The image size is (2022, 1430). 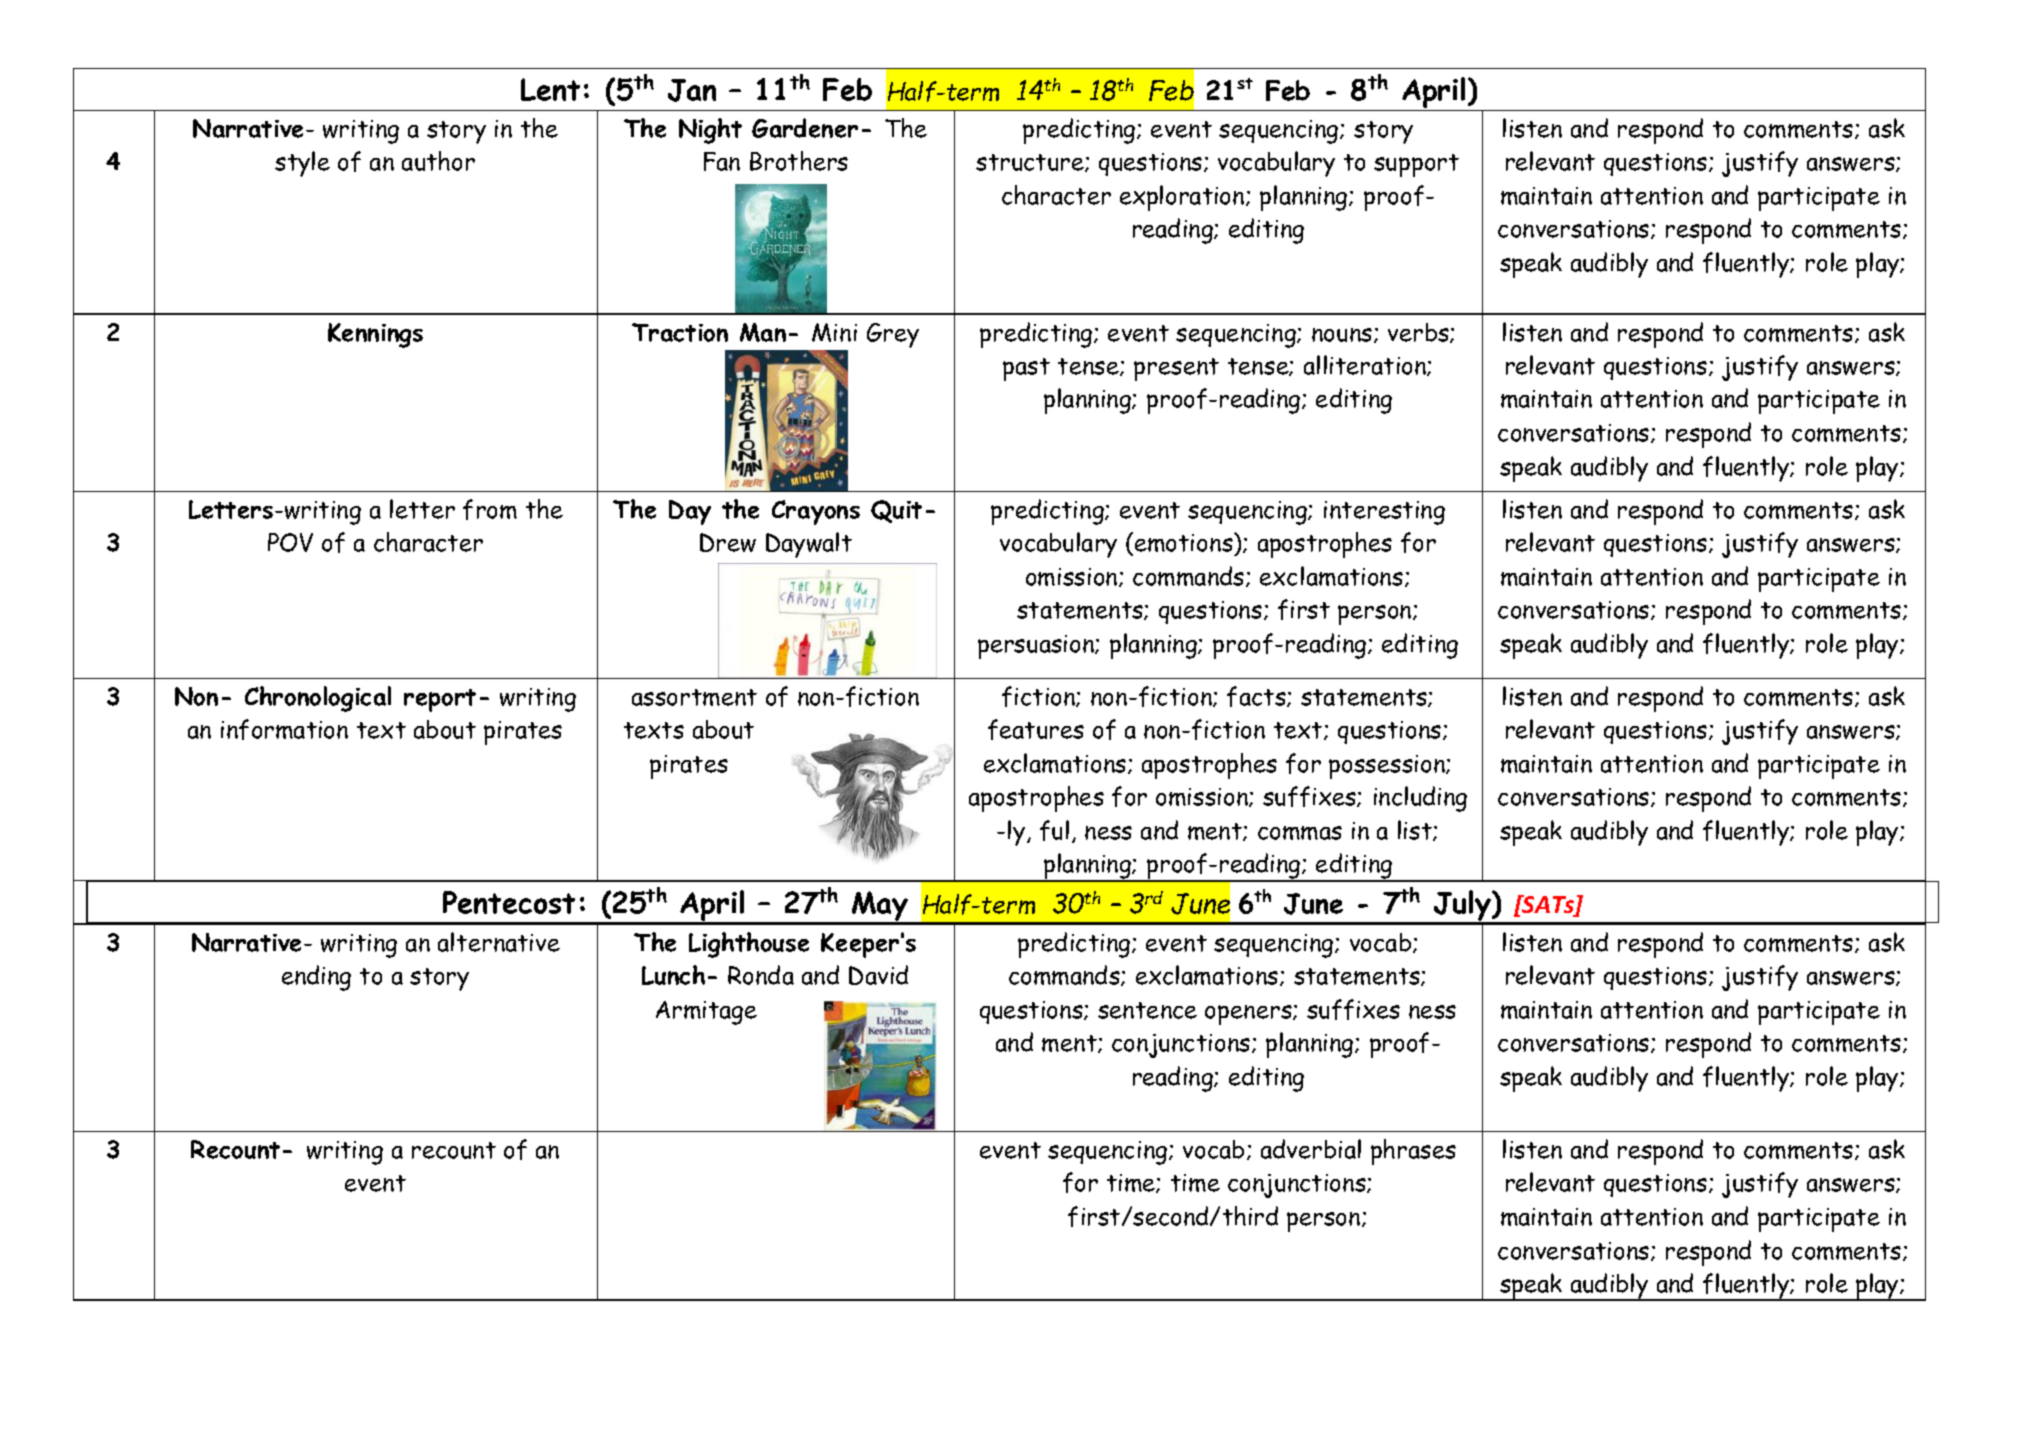 What do you see at coordinates (1416, 165) in the image?
I see `support` at bounding box center [1416, 165].
